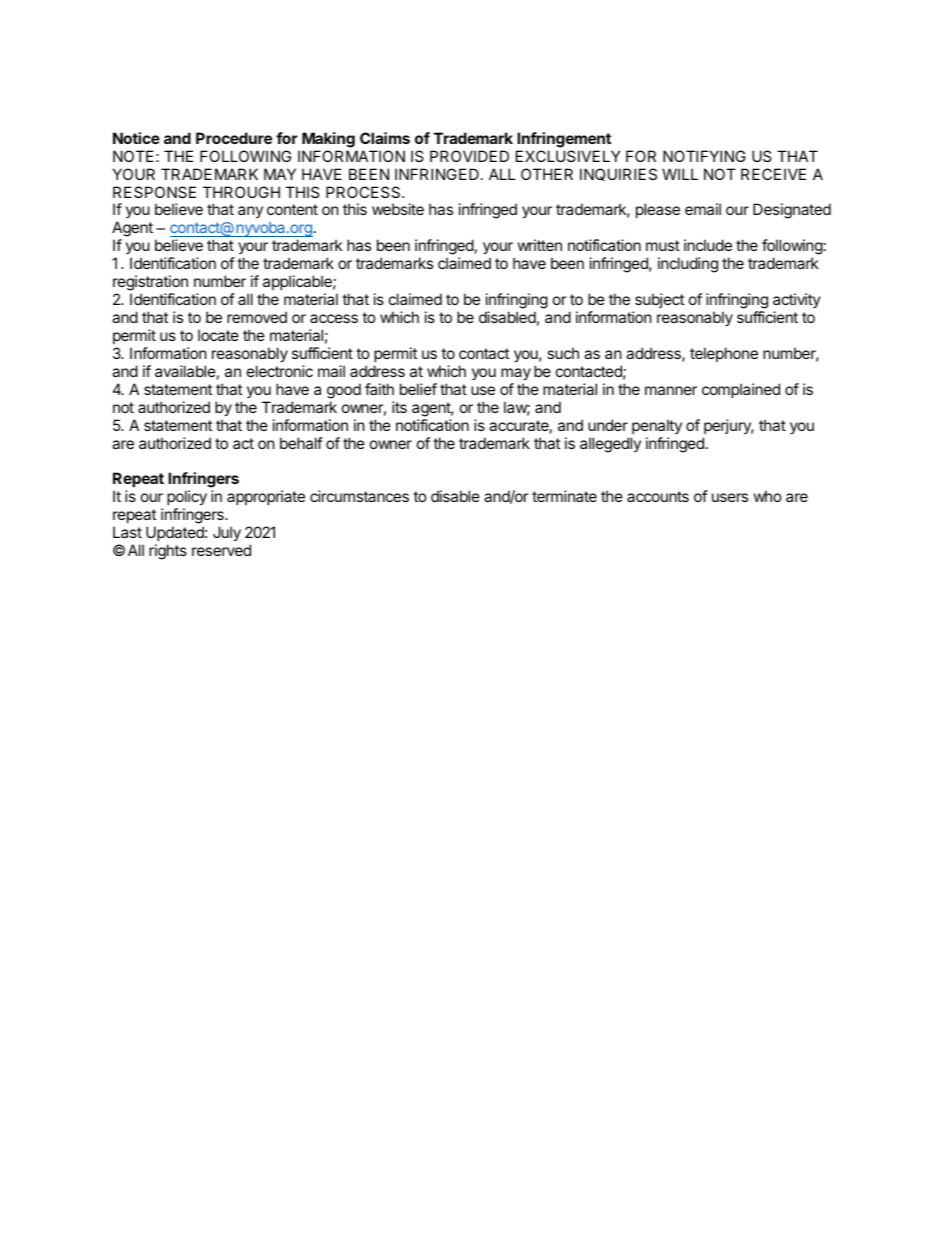 The image size is (952, 1233). What do you see at coordinates (564, 496) in the screenshot?
I see `terminate` at bounding box center [564, 496].
